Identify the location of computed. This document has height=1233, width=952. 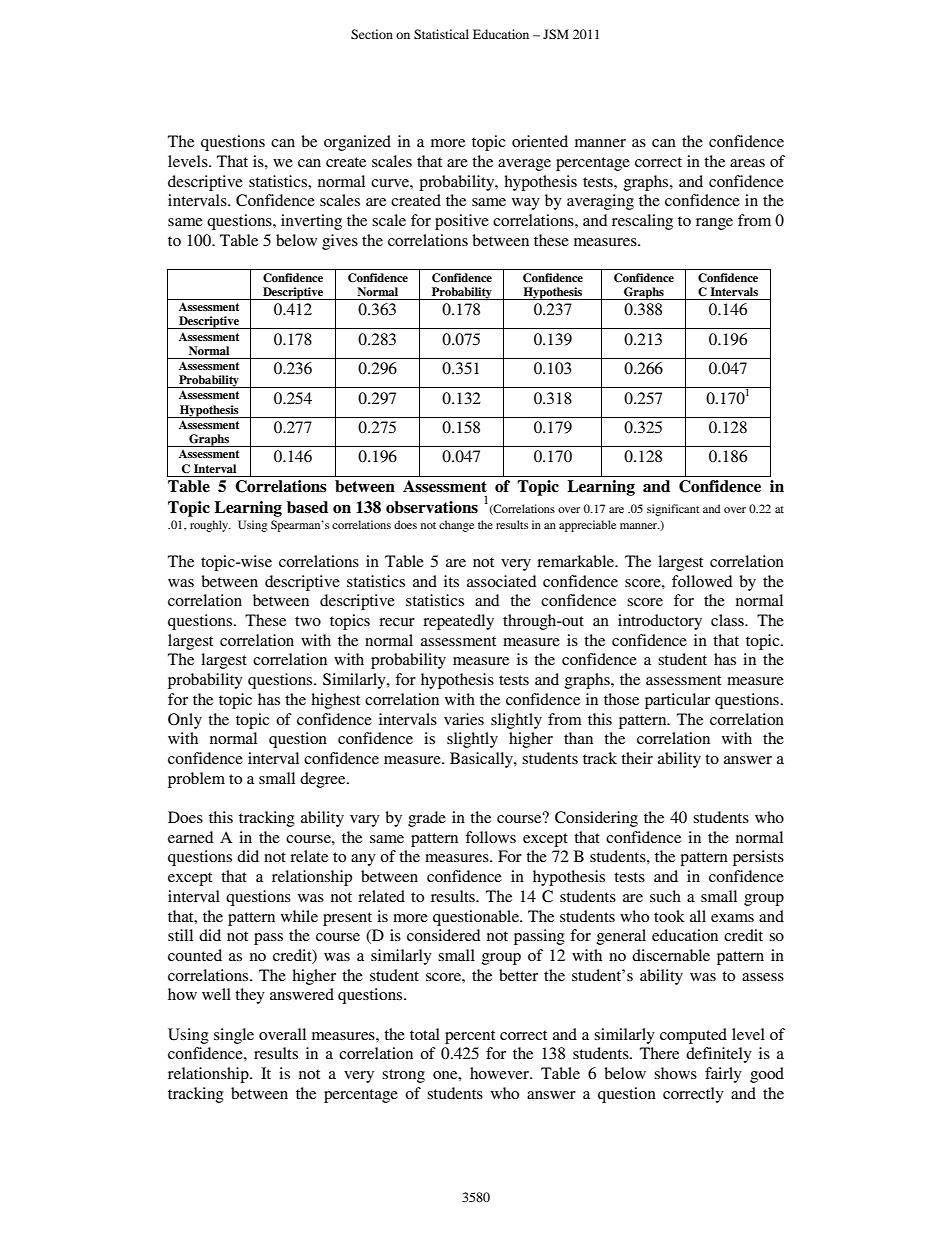
(693, 1036).
